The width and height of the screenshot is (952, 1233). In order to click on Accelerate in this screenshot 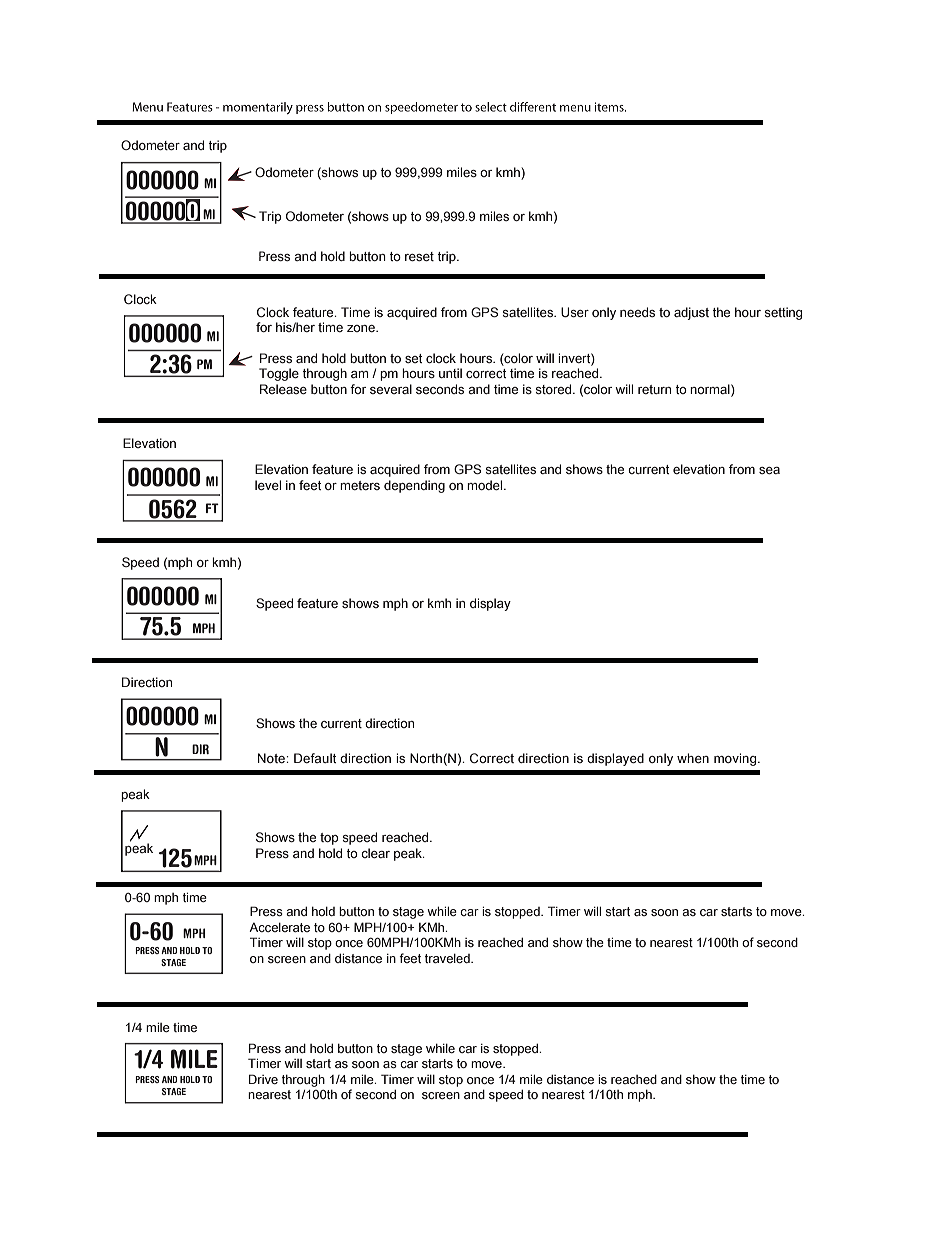, I will do `click(279, 927)`.
